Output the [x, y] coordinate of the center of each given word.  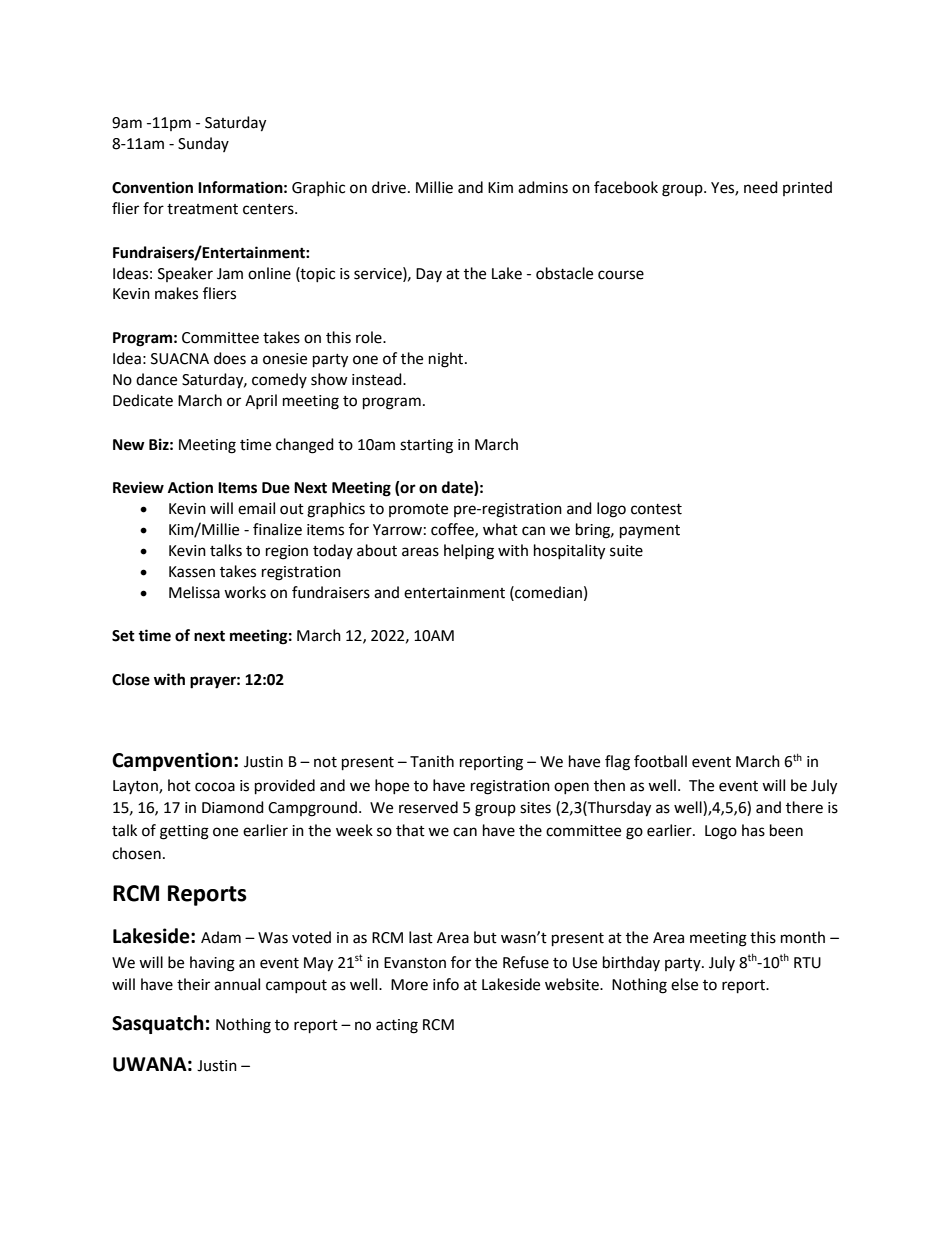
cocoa [215, 787]
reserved [428, 807]
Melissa [194, 592]
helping [469, 552]
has [753, 830]
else [684, 984]
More [409, 985]
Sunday [203, 144]
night [447, 360]
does [230, 358]
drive [389, 187]
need [761, 187]
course [621, 275]
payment [650, 532]
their [193, 984]
